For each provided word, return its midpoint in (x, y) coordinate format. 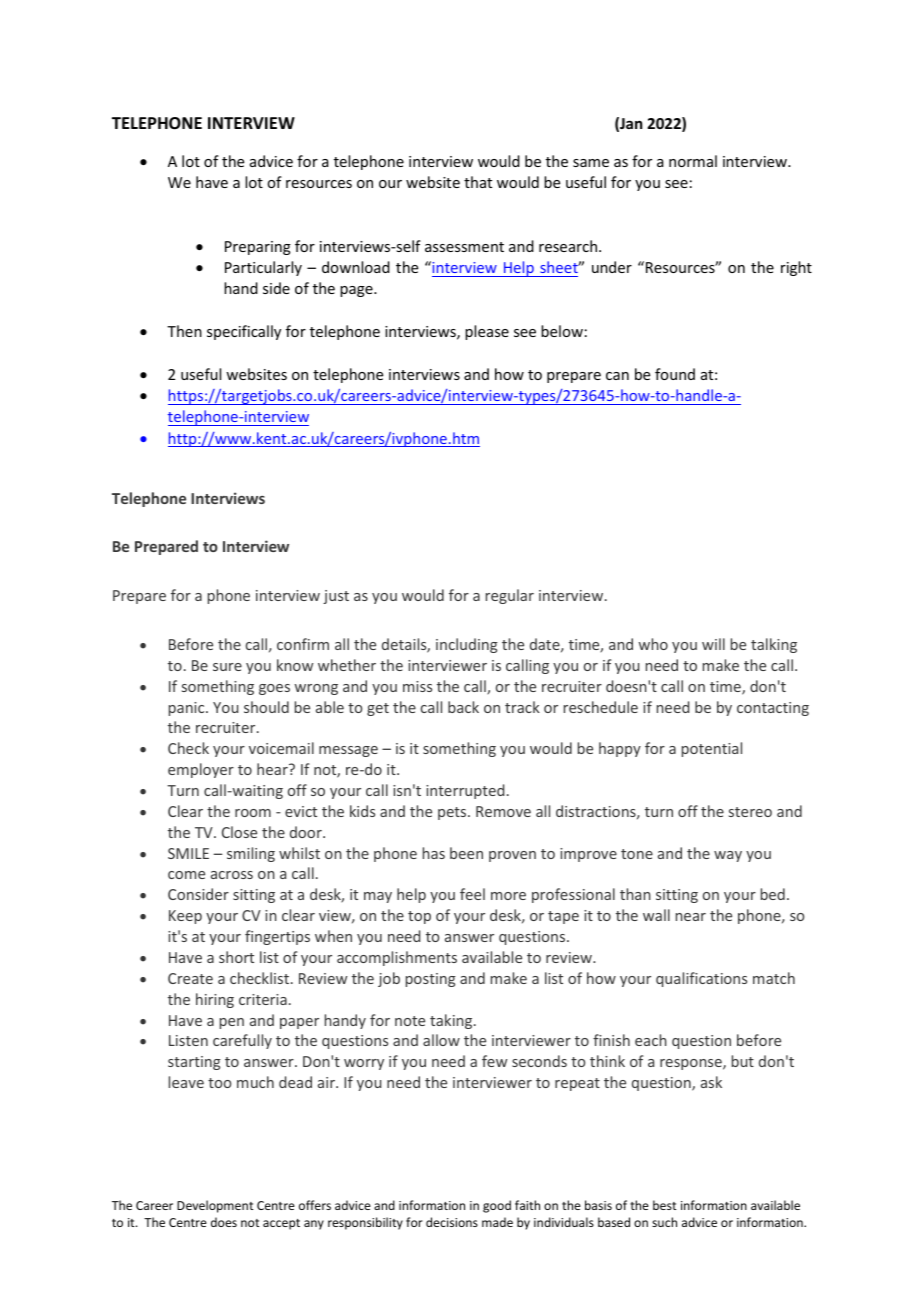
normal (693, 161)
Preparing (258, 248)
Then (184, 331)
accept (281, 1224)
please (487, 332)
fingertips (277, 937)
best (664, 1205)
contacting (773, 709)
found (675, 374)
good (497, 1206)
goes (274, 689)
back (463, 707)
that (478, 182)
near (691, 917)
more (508, 896)
